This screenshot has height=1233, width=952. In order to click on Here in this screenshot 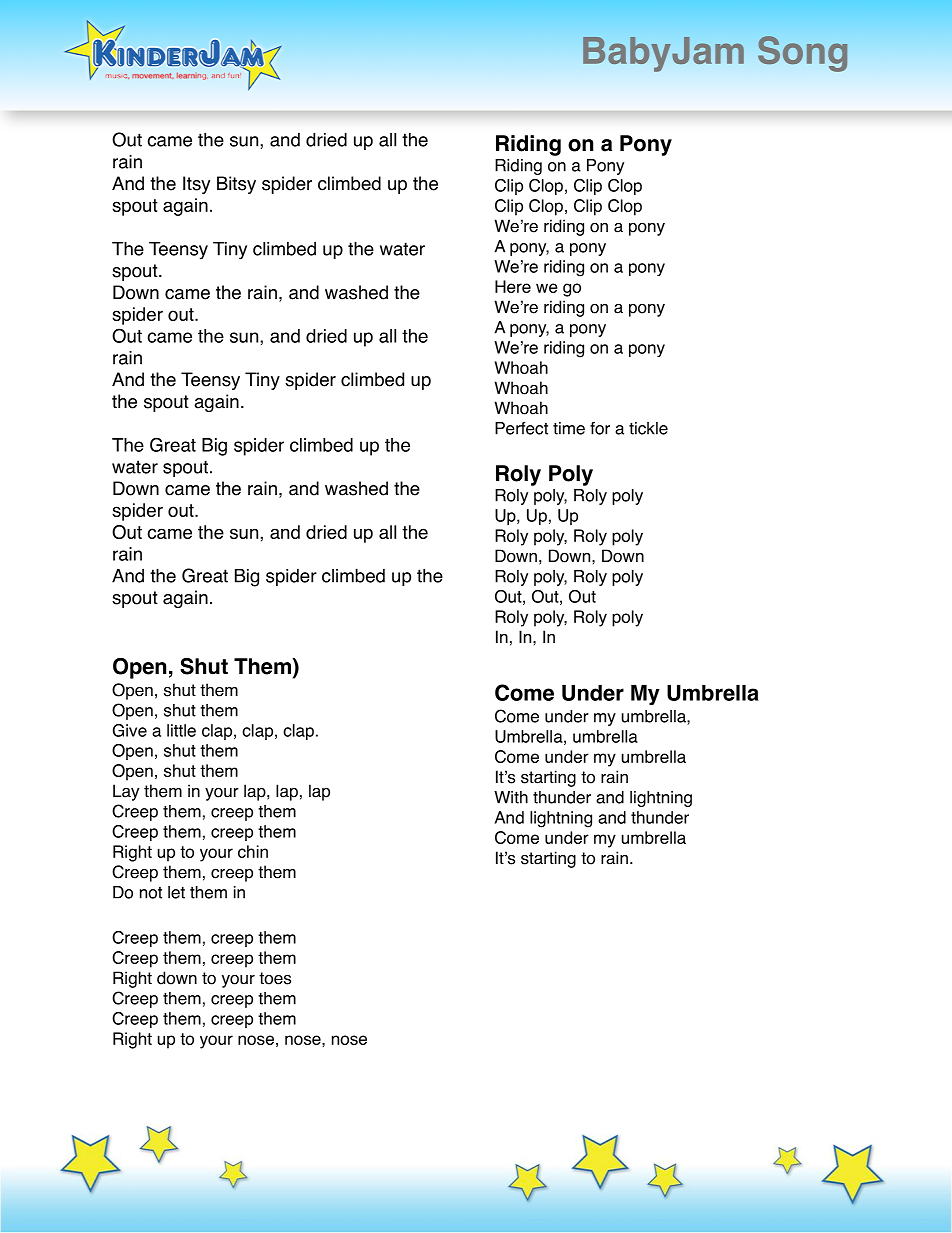, I will do `click(513, 286)`.
